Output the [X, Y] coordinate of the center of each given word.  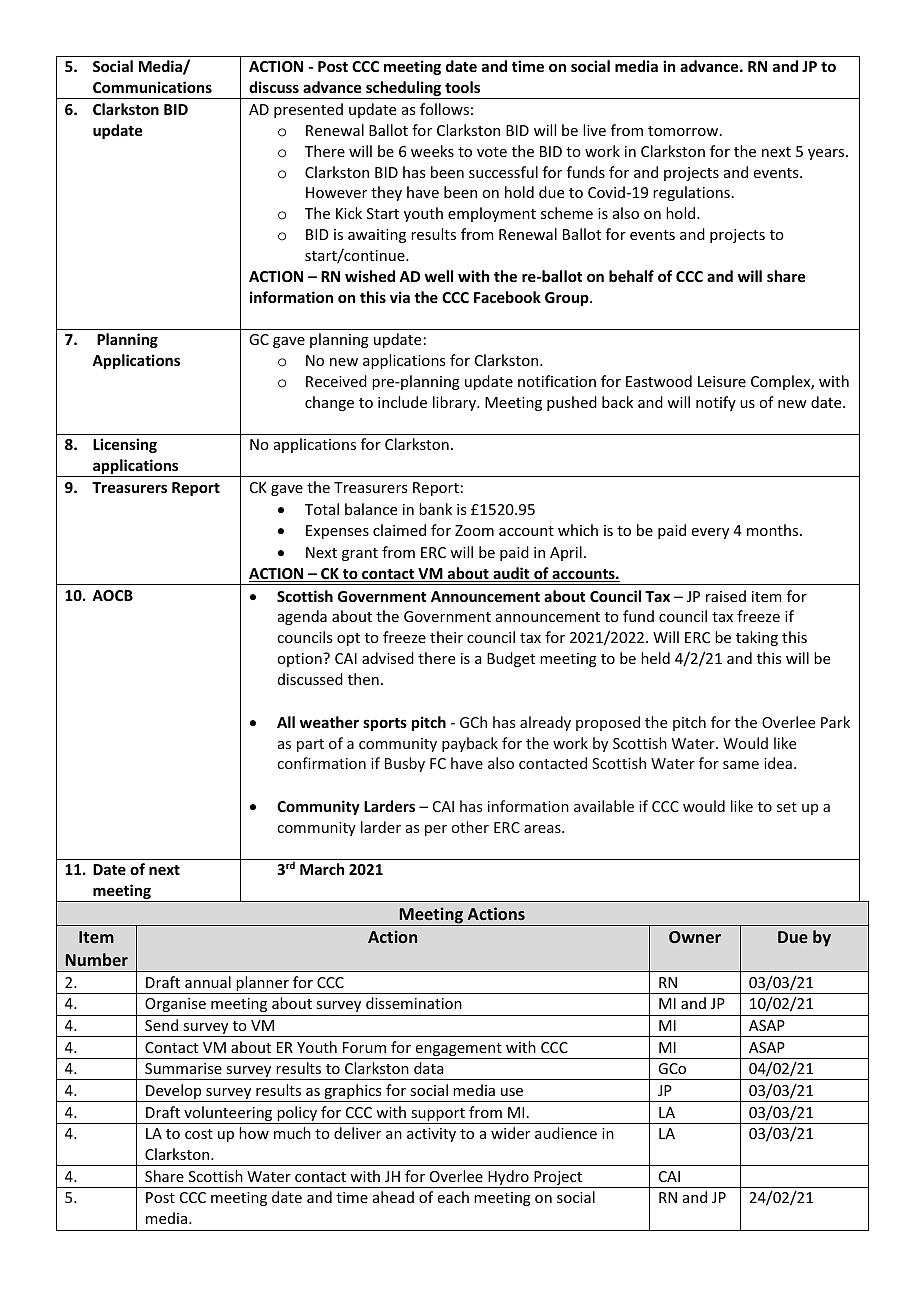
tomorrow [684, 131]
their [446, 637]
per [436, 830]
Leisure [722, 381]
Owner [695, 937]
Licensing [125, 445]
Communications [152, 87]
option [300, 660]
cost [199, 1134]
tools [462, 87]
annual [208, 982]
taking [757, 638]
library [456, 403]
